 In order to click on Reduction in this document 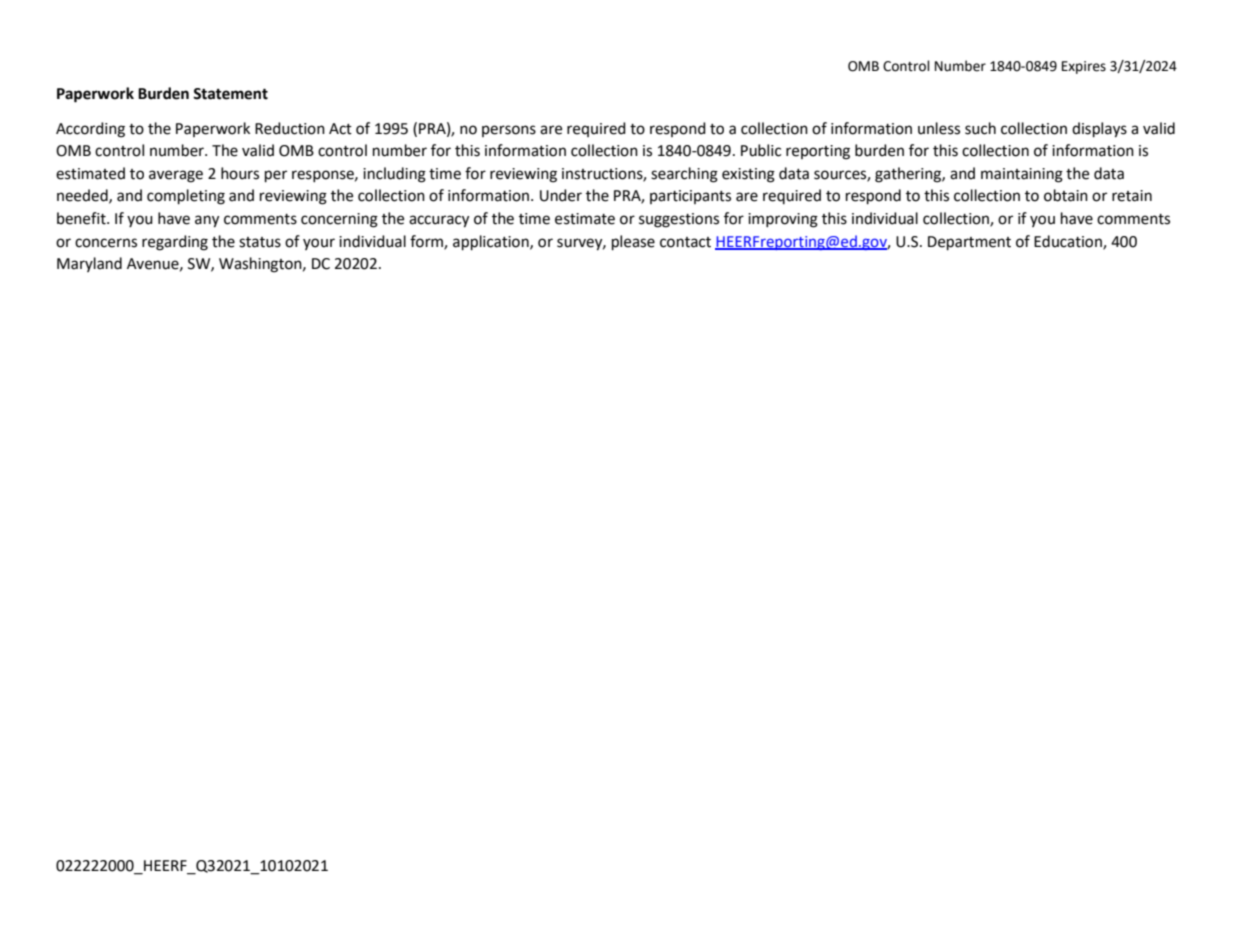, I will do `click(290, 128)`.
